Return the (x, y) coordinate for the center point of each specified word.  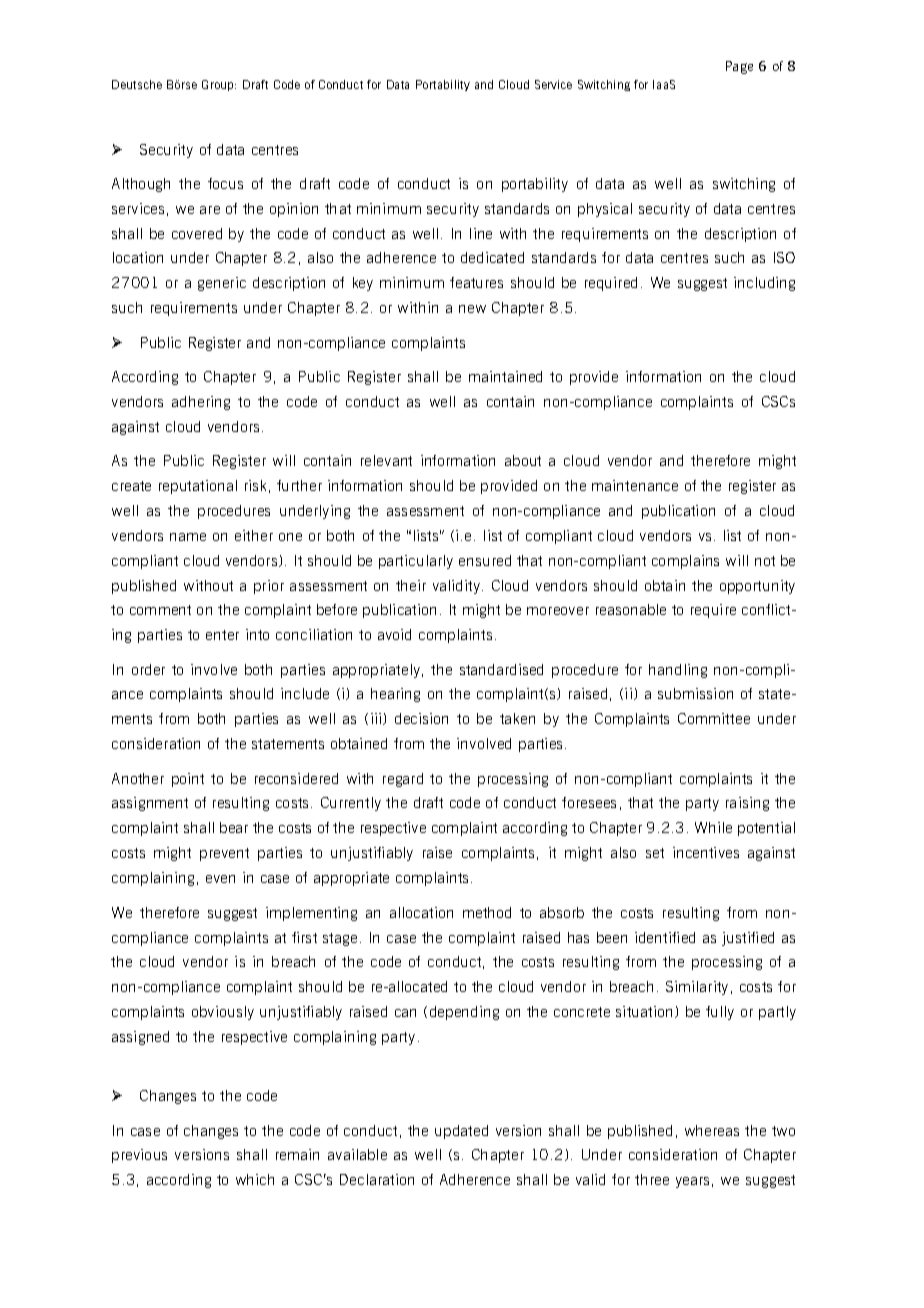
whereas (712, 1130)
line (481, 233)
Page (739, 67)
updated (461, 1132)
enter (222, 635)
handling (678, 671)
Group (219, 85)
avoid (394, 634)
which (255, 1179)
